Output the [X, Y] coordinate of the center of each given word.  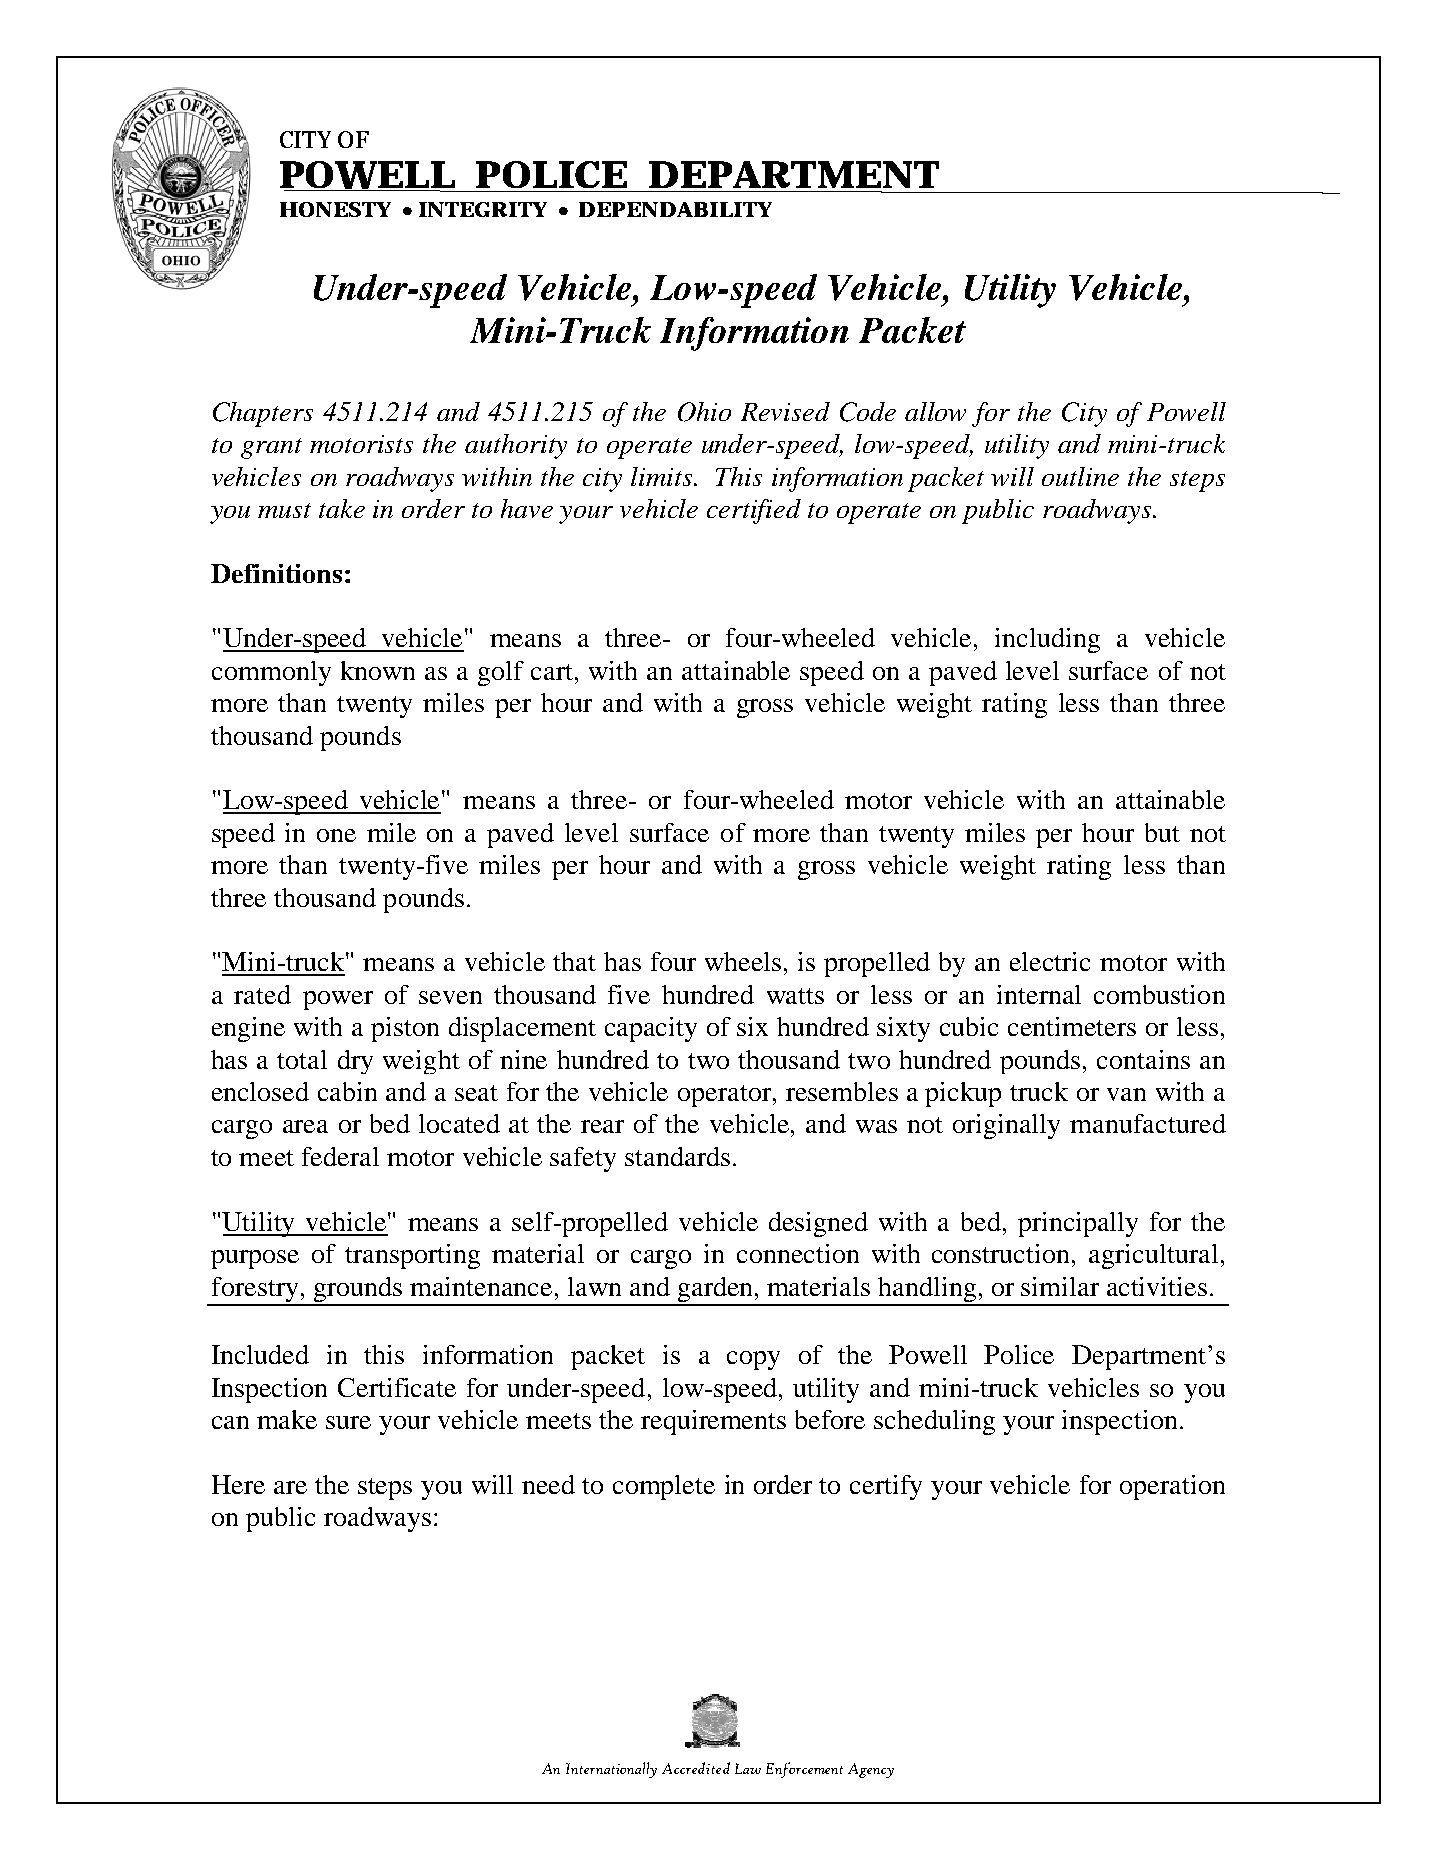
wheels [743, 961]
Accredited [696, 1768]
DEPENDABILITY [675, 209]
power [338, 1000]
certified [754, 511]
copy [753, 1360]
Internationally [611, 1770]
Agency [871, 1770]
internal [1039, 994]
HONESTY [335, 209]
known [378, 670]
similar [1060, 1286]
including [1047, 640]
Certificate [397, 1387]
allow [935, 411]
